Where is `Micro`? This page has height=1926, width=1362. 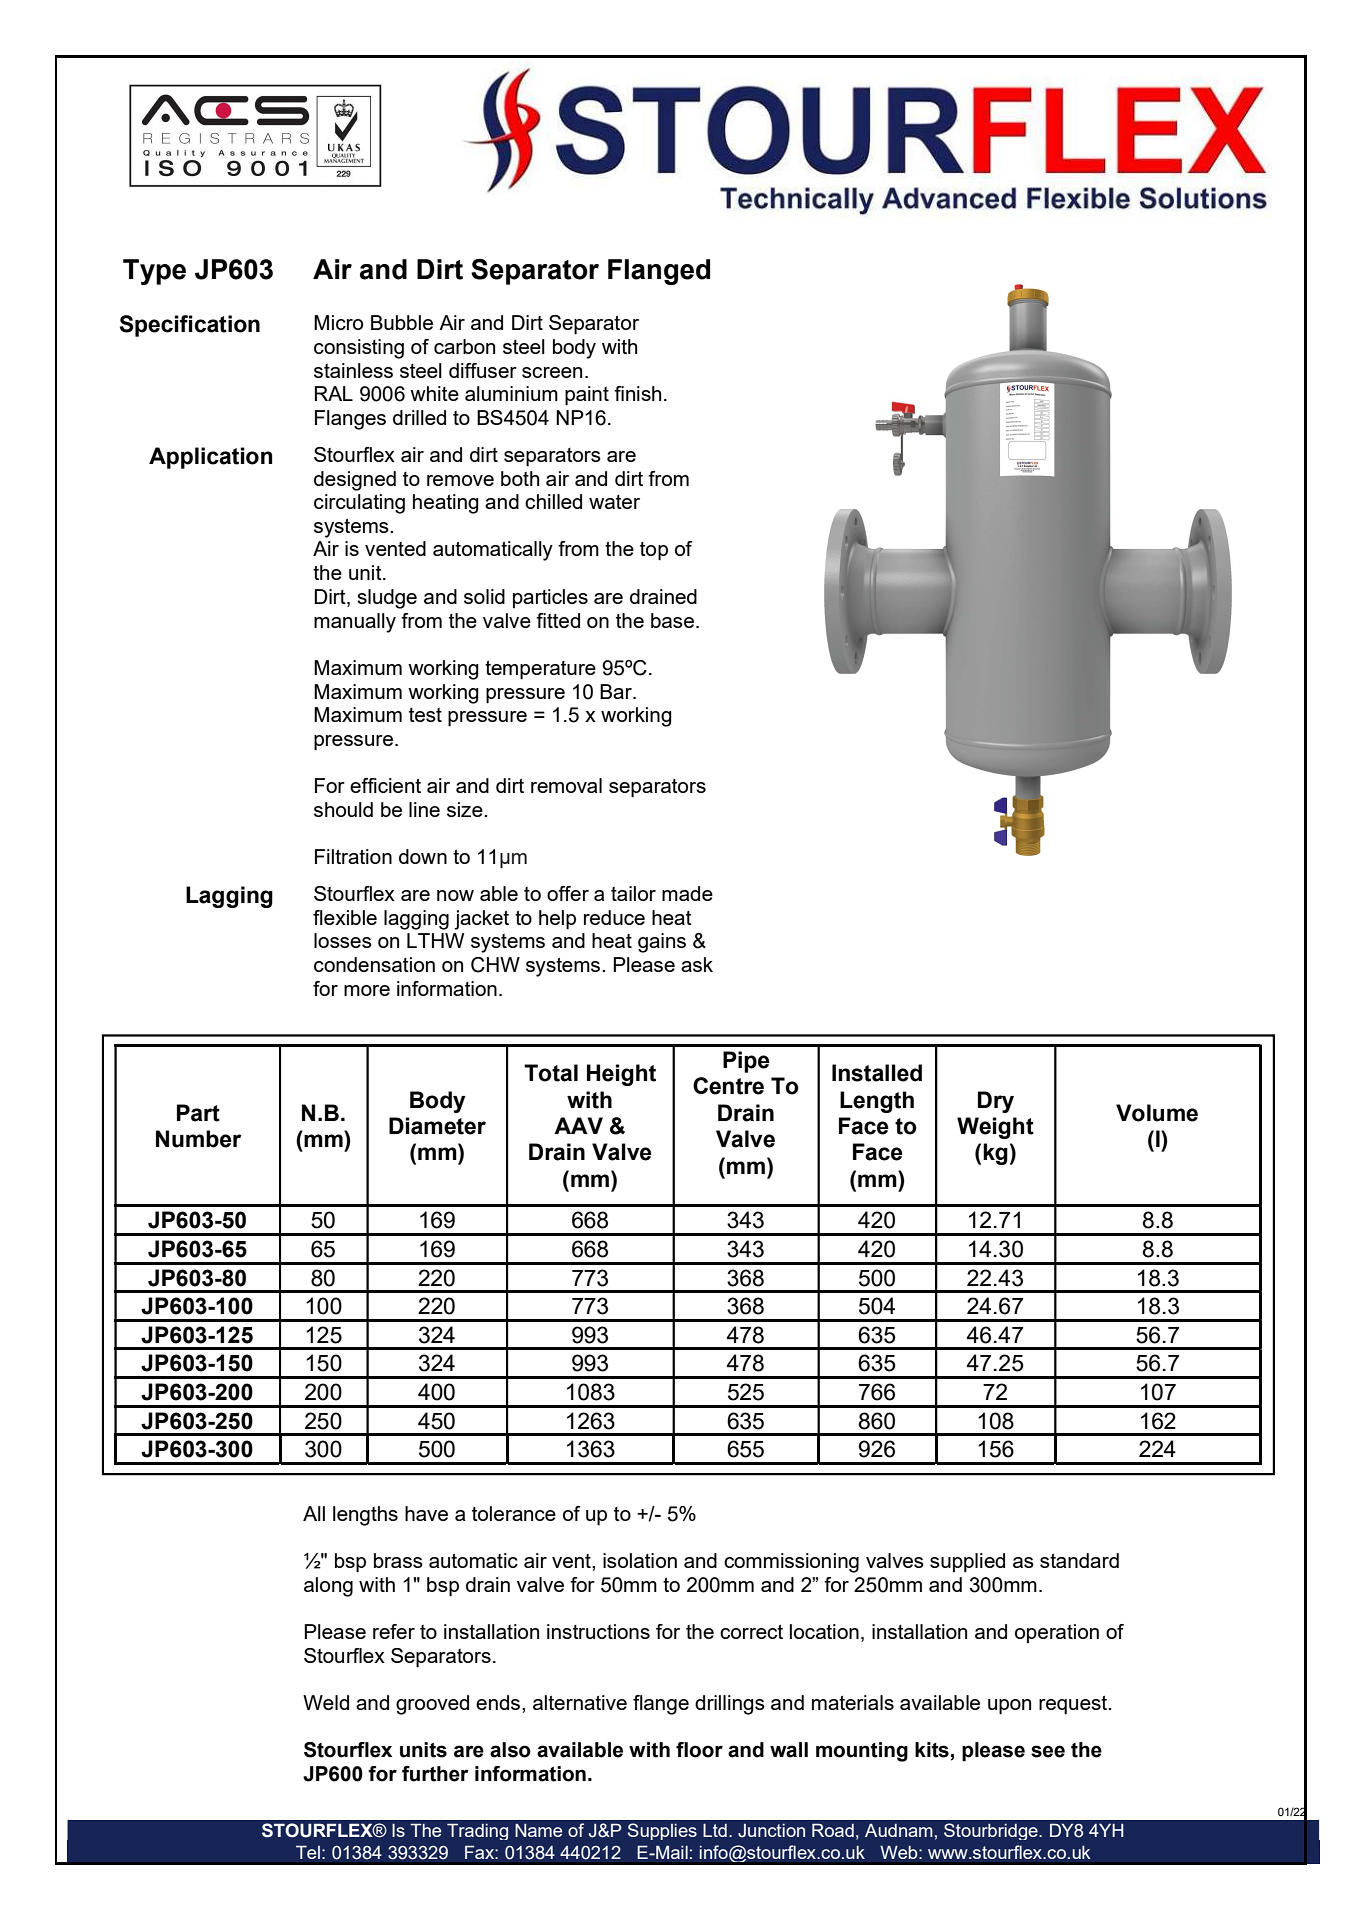
Micro is located at coordinates (338, 322).
